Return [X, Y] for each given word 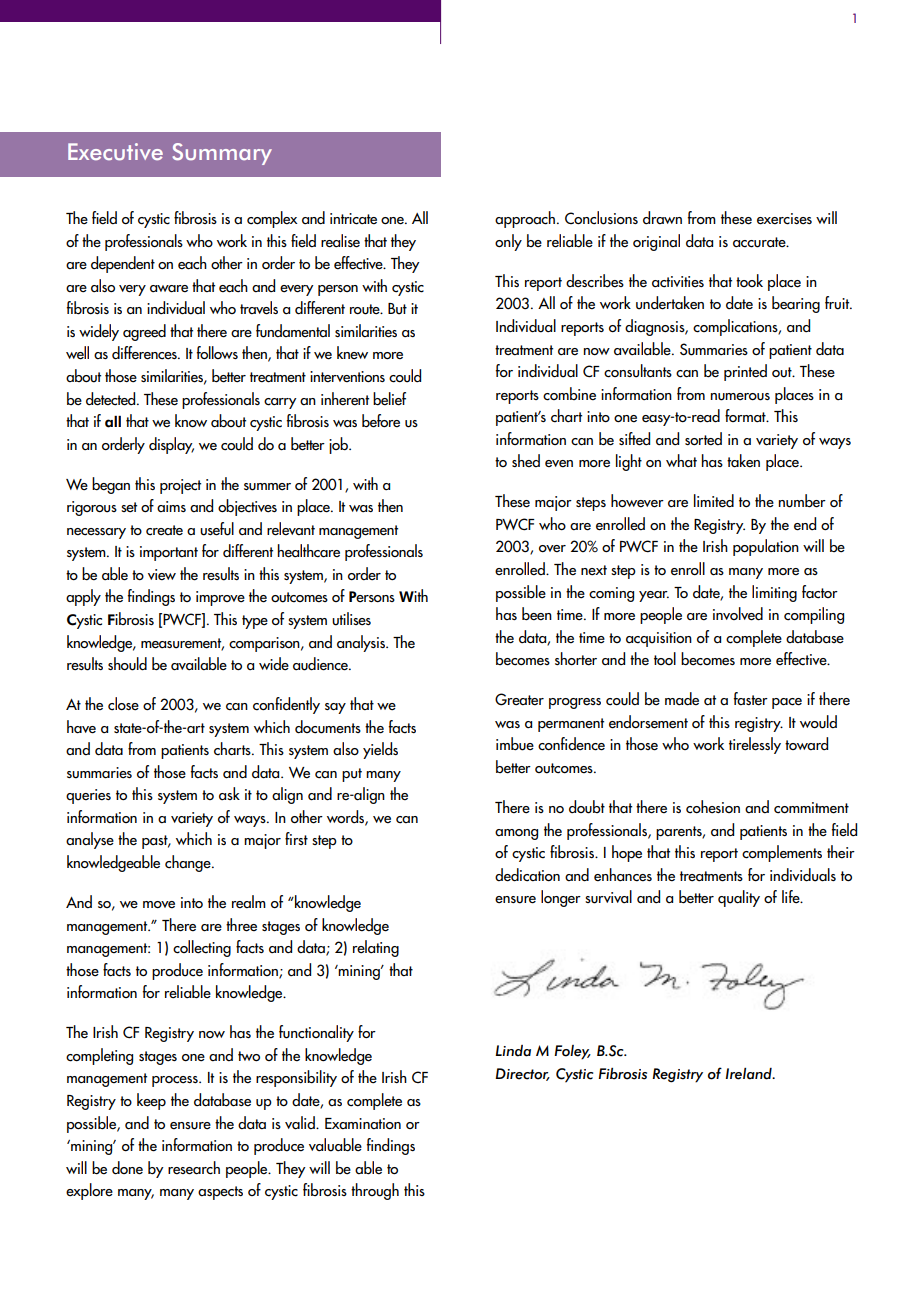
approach [525, 219]
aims [171, 506]
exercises [784, 219]
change [189, 863]
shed [526, 460]
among [516, 834]
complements [782, 853]
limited [714, 501]
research [194, 1168]
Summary [222, 154]
